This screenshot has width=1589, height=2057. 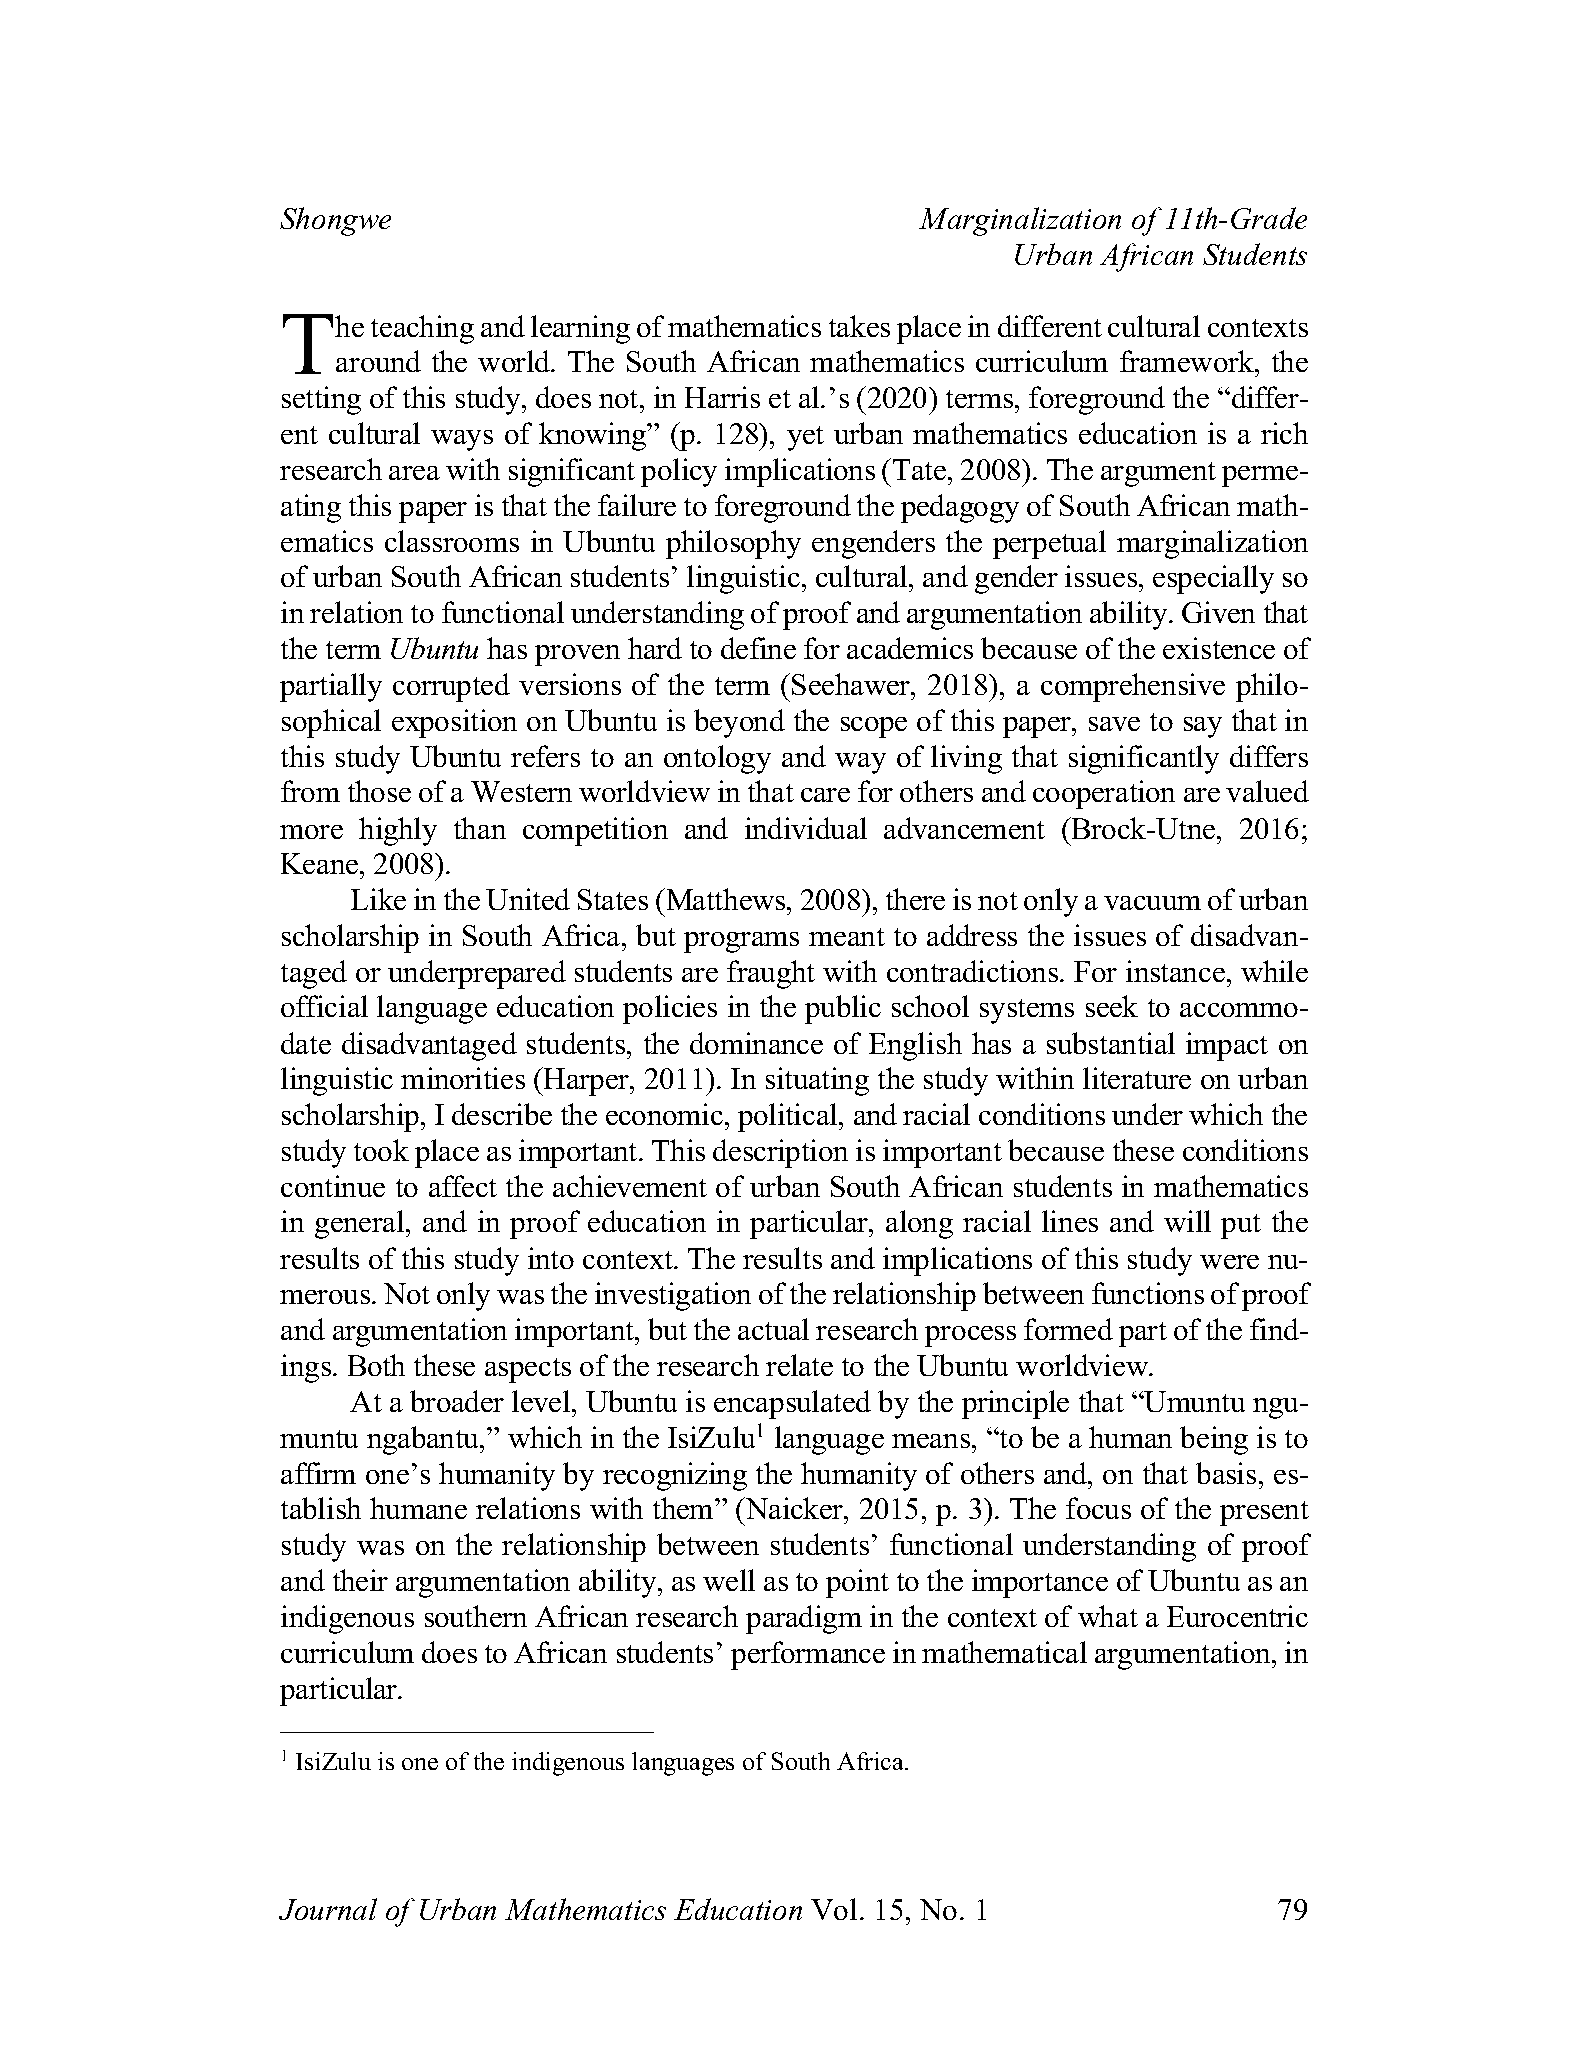 I want to click on framework, so click(x=1188, y=361).
